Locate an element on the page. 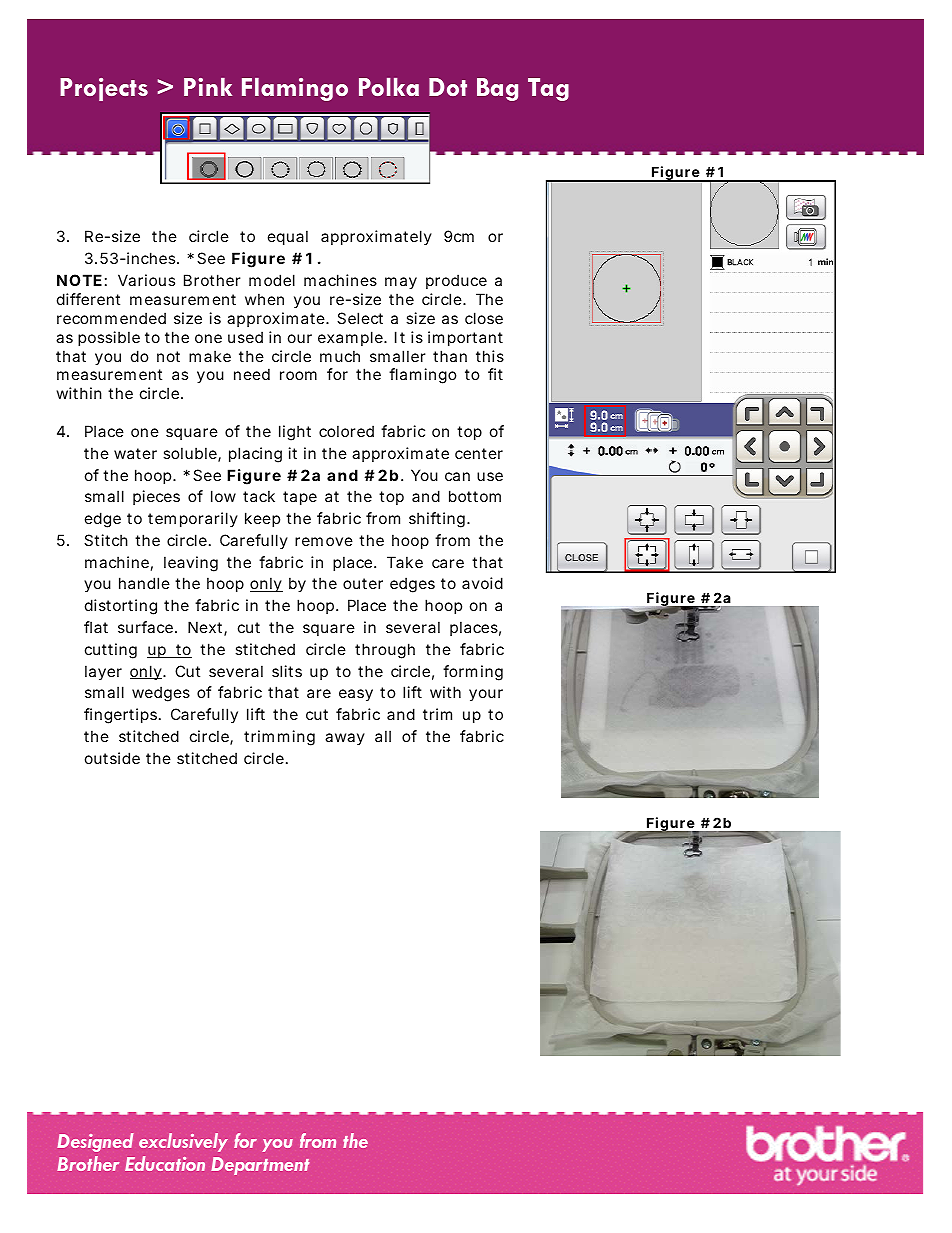  Bag is located at coordinates (497, 89).
